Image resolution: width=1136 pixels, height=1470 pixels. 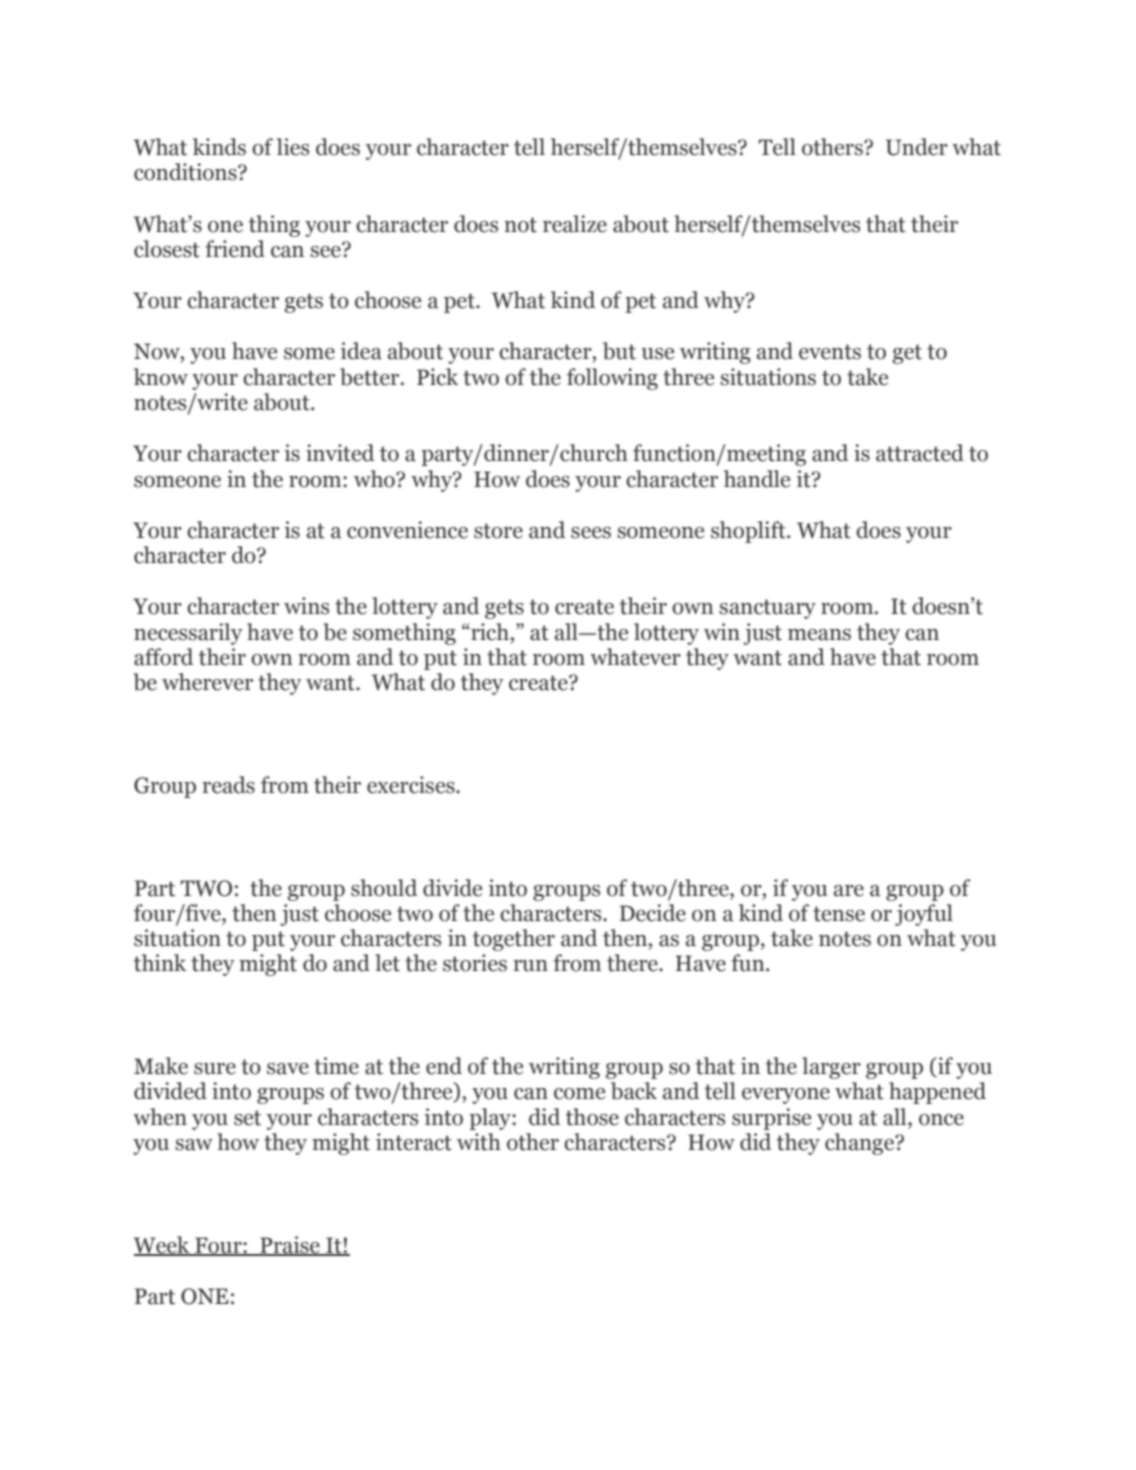 I want to click on change, so click(x=860, y=1144).
